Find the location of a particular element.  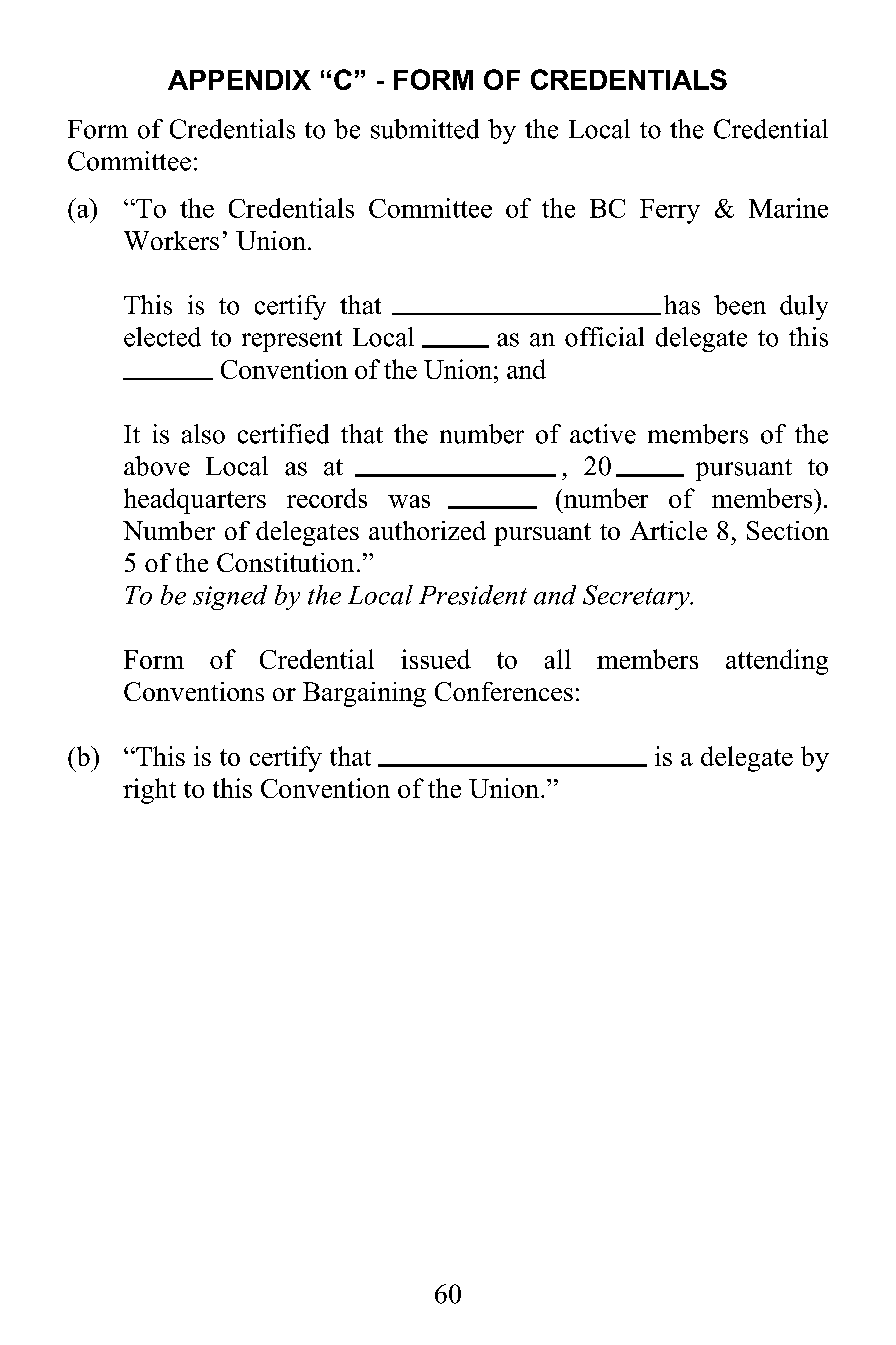

Marine is located at coordinates (788, 208).
